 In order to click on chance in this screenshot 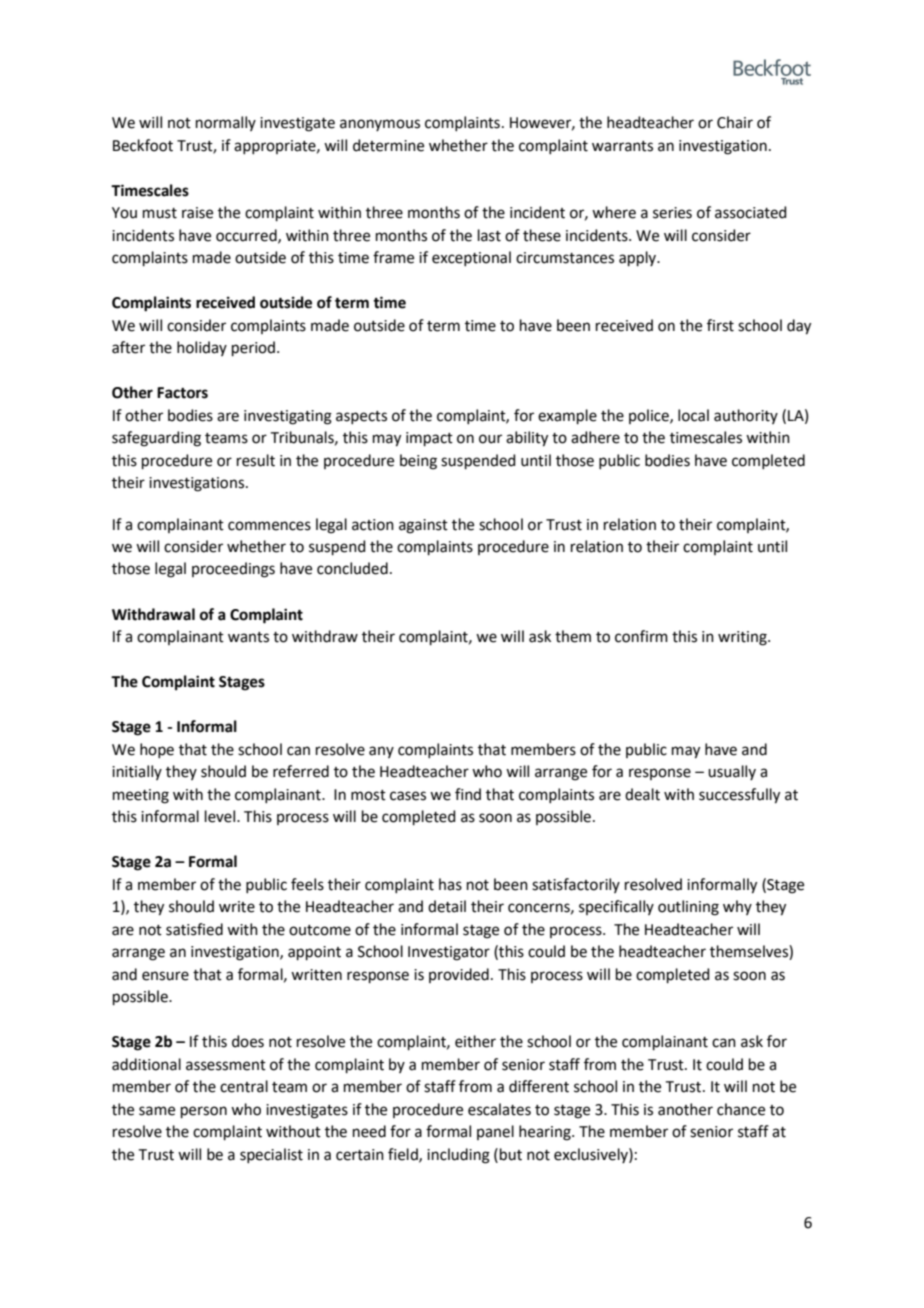, I will do `click(741, 1109)`.
